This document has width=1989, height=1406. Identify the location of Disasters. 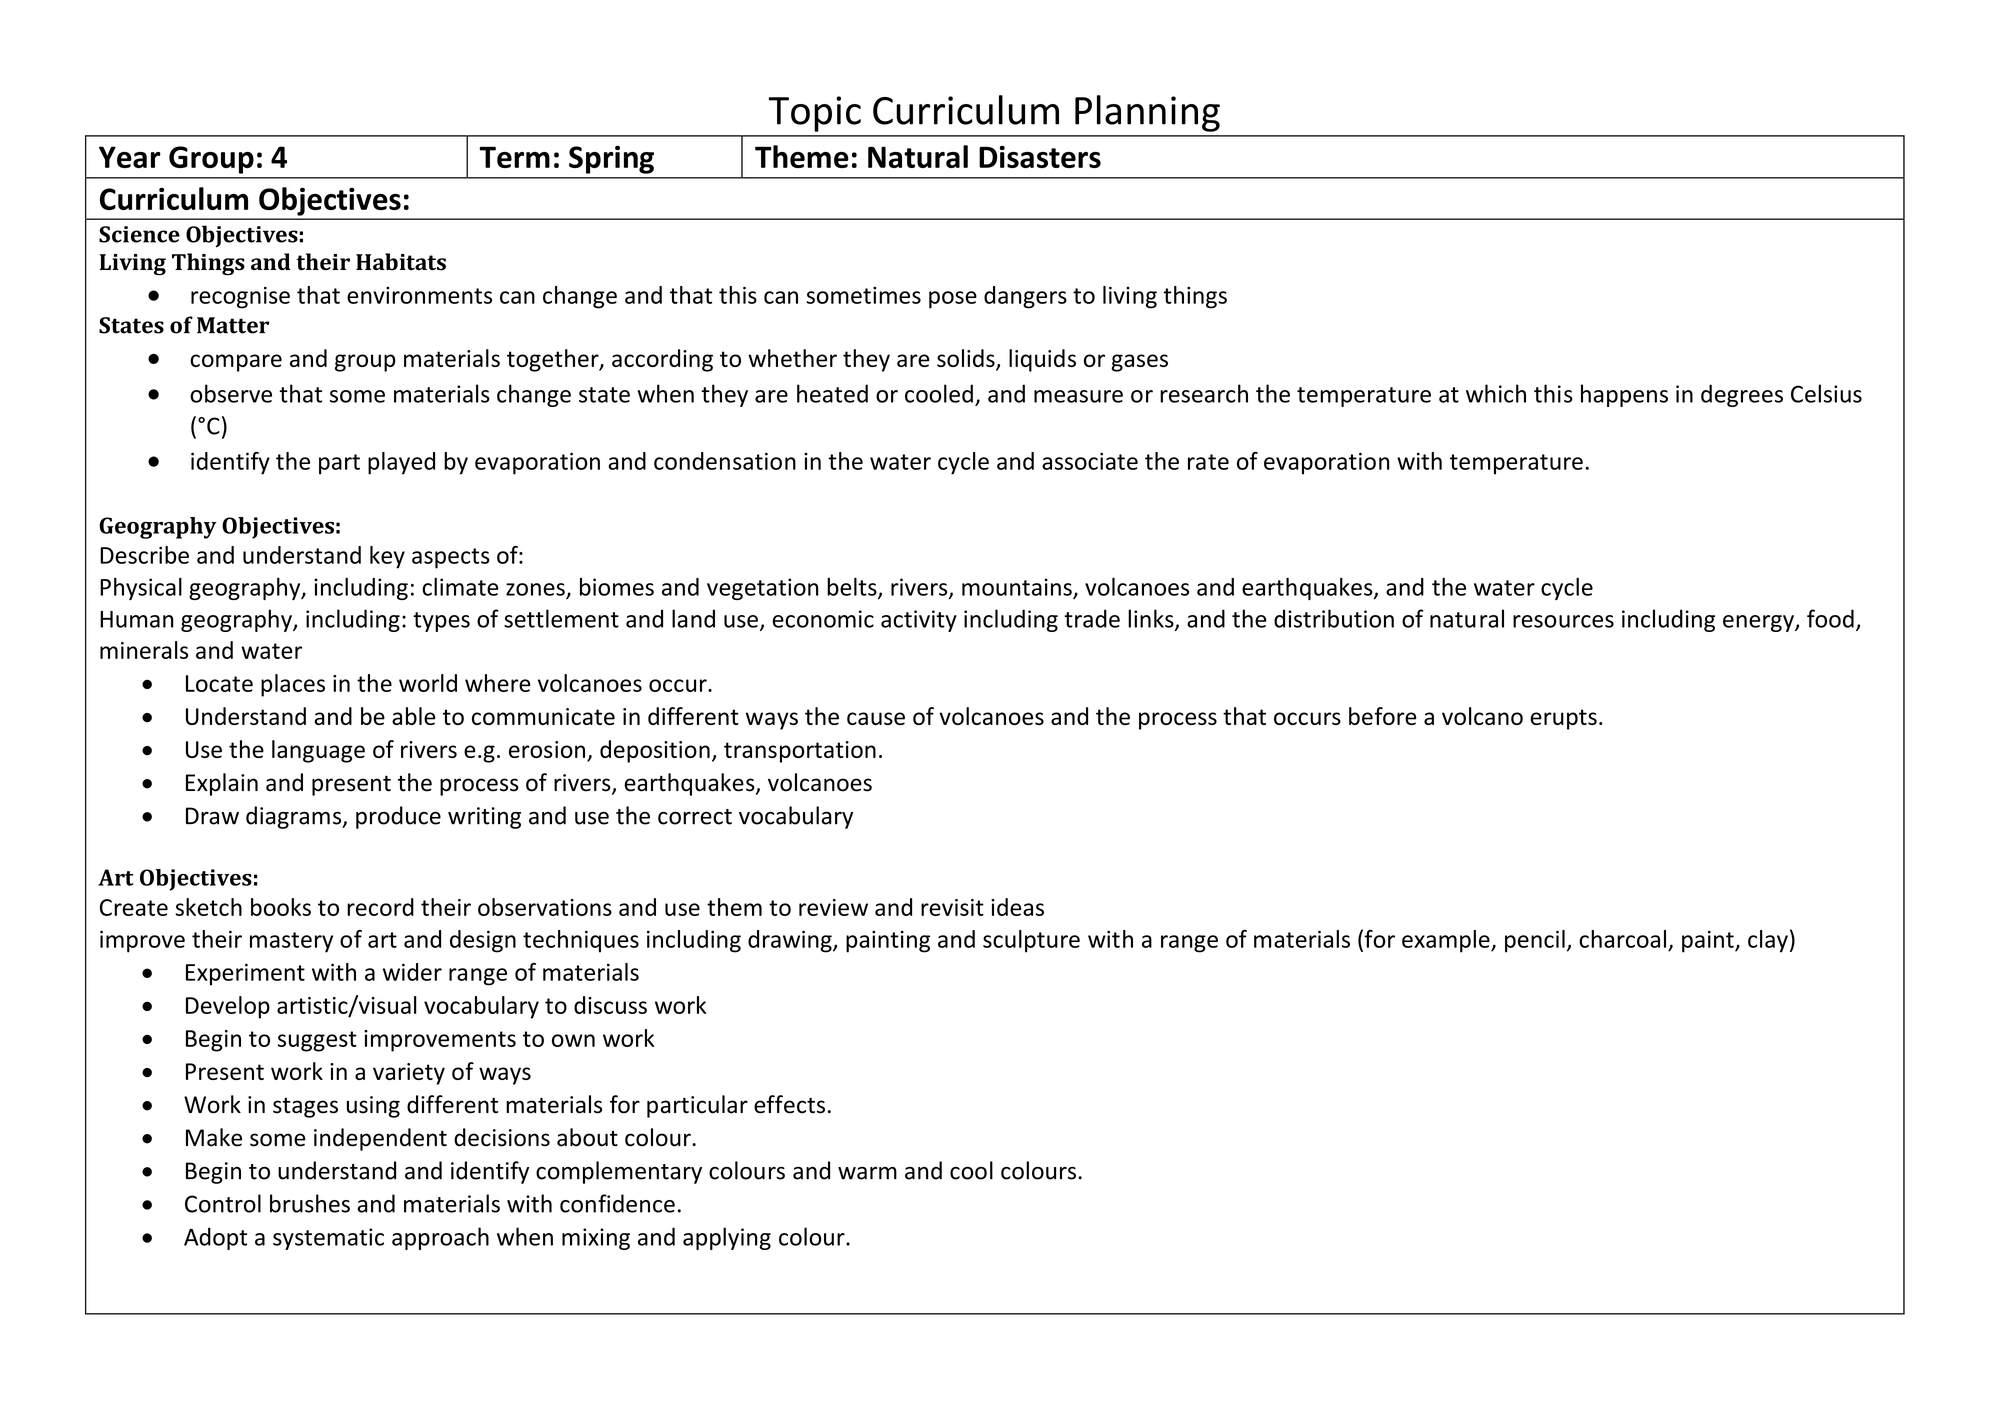
(1040, 156).
